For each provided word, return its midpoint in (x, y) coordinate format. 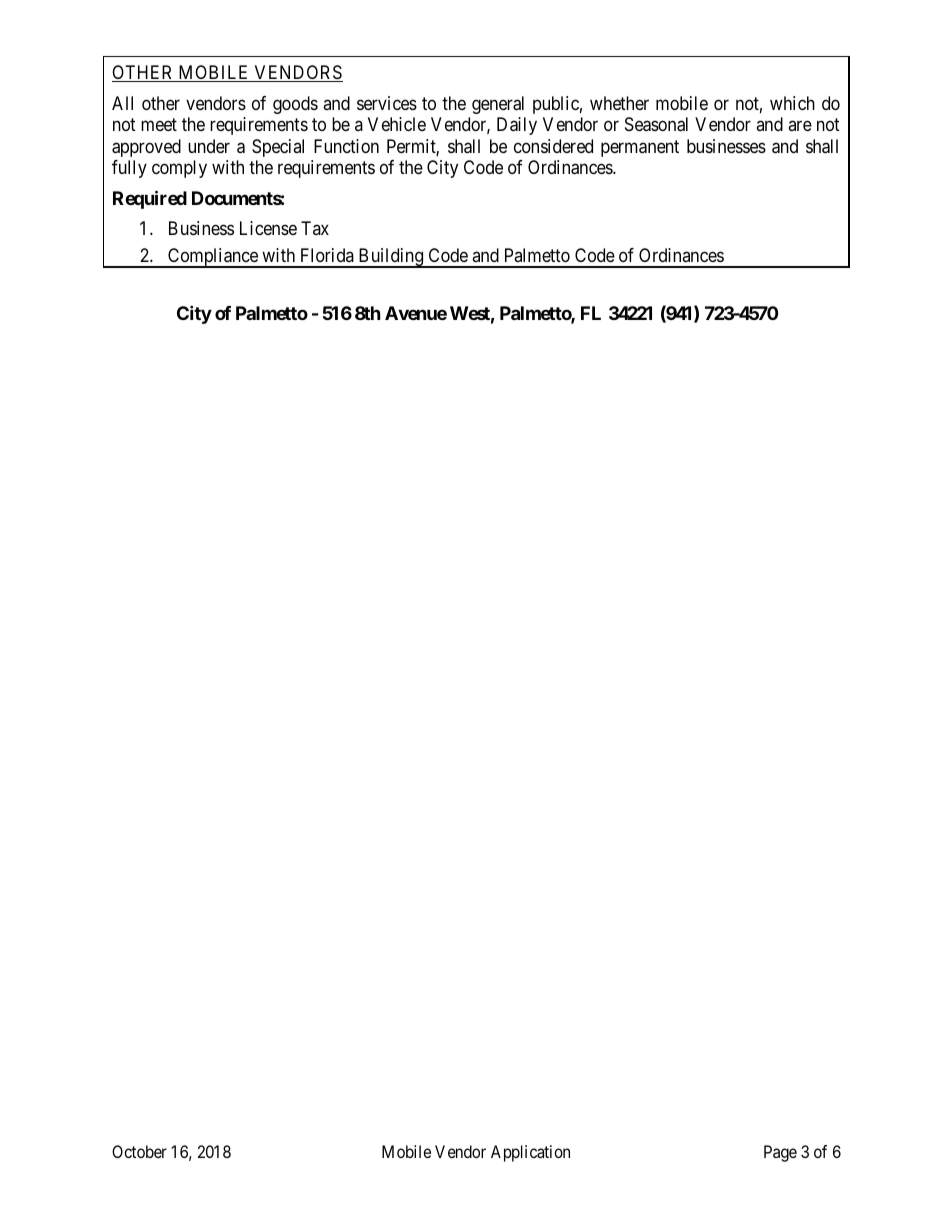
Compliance (213, 258)
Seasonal (656, 124)
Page (780, 1153)
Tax (315, 228)
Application (530, 1153)
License (268, 228)
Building (390, 258)
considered (553, 146)
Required (150, 199)
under (209, 146)
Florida (327, 255)
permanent (640, 148)
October (139, 1151)
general (498, 105)
